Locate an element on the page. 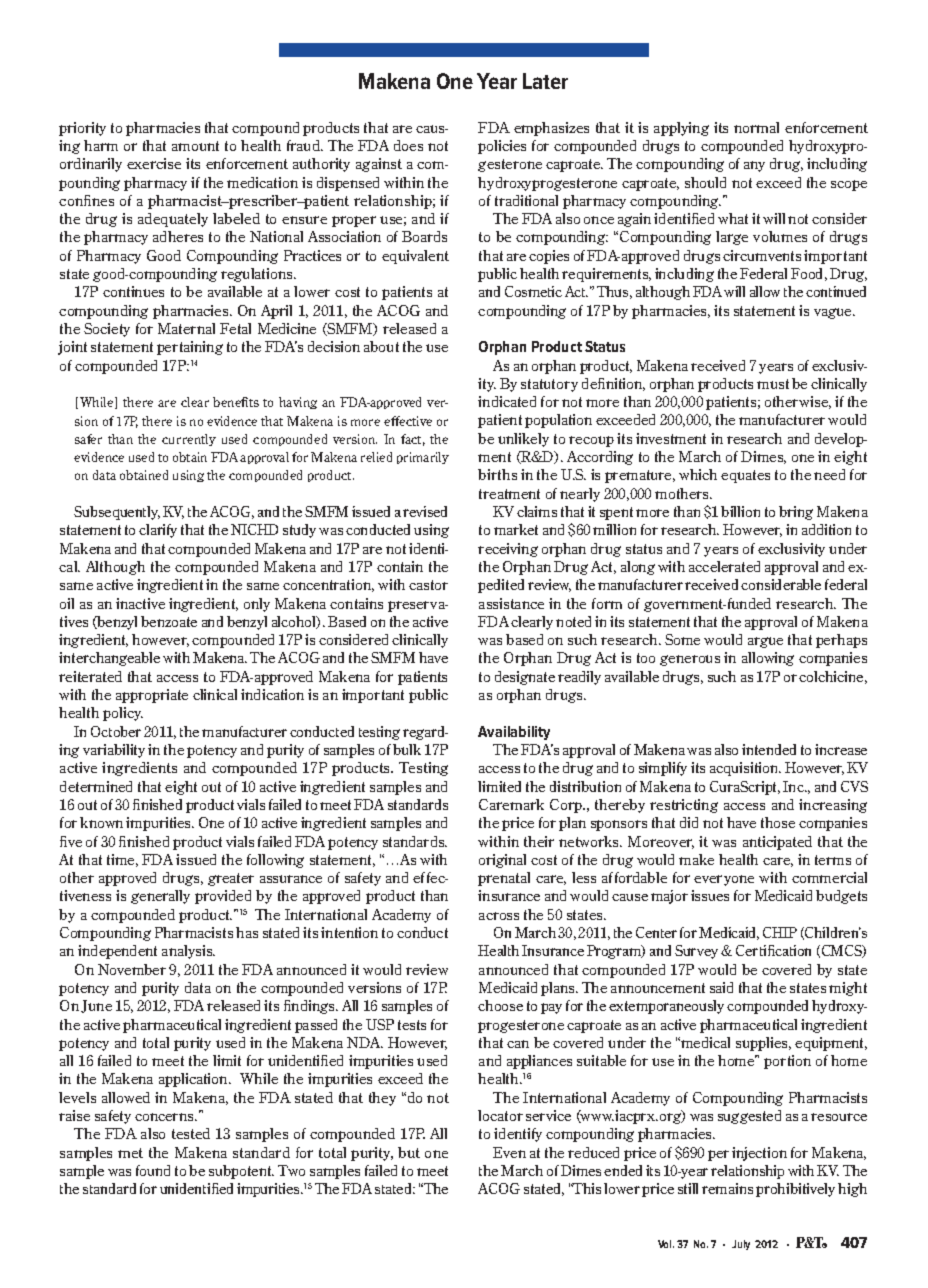  accelerated is located at coordinates (724, 566).
